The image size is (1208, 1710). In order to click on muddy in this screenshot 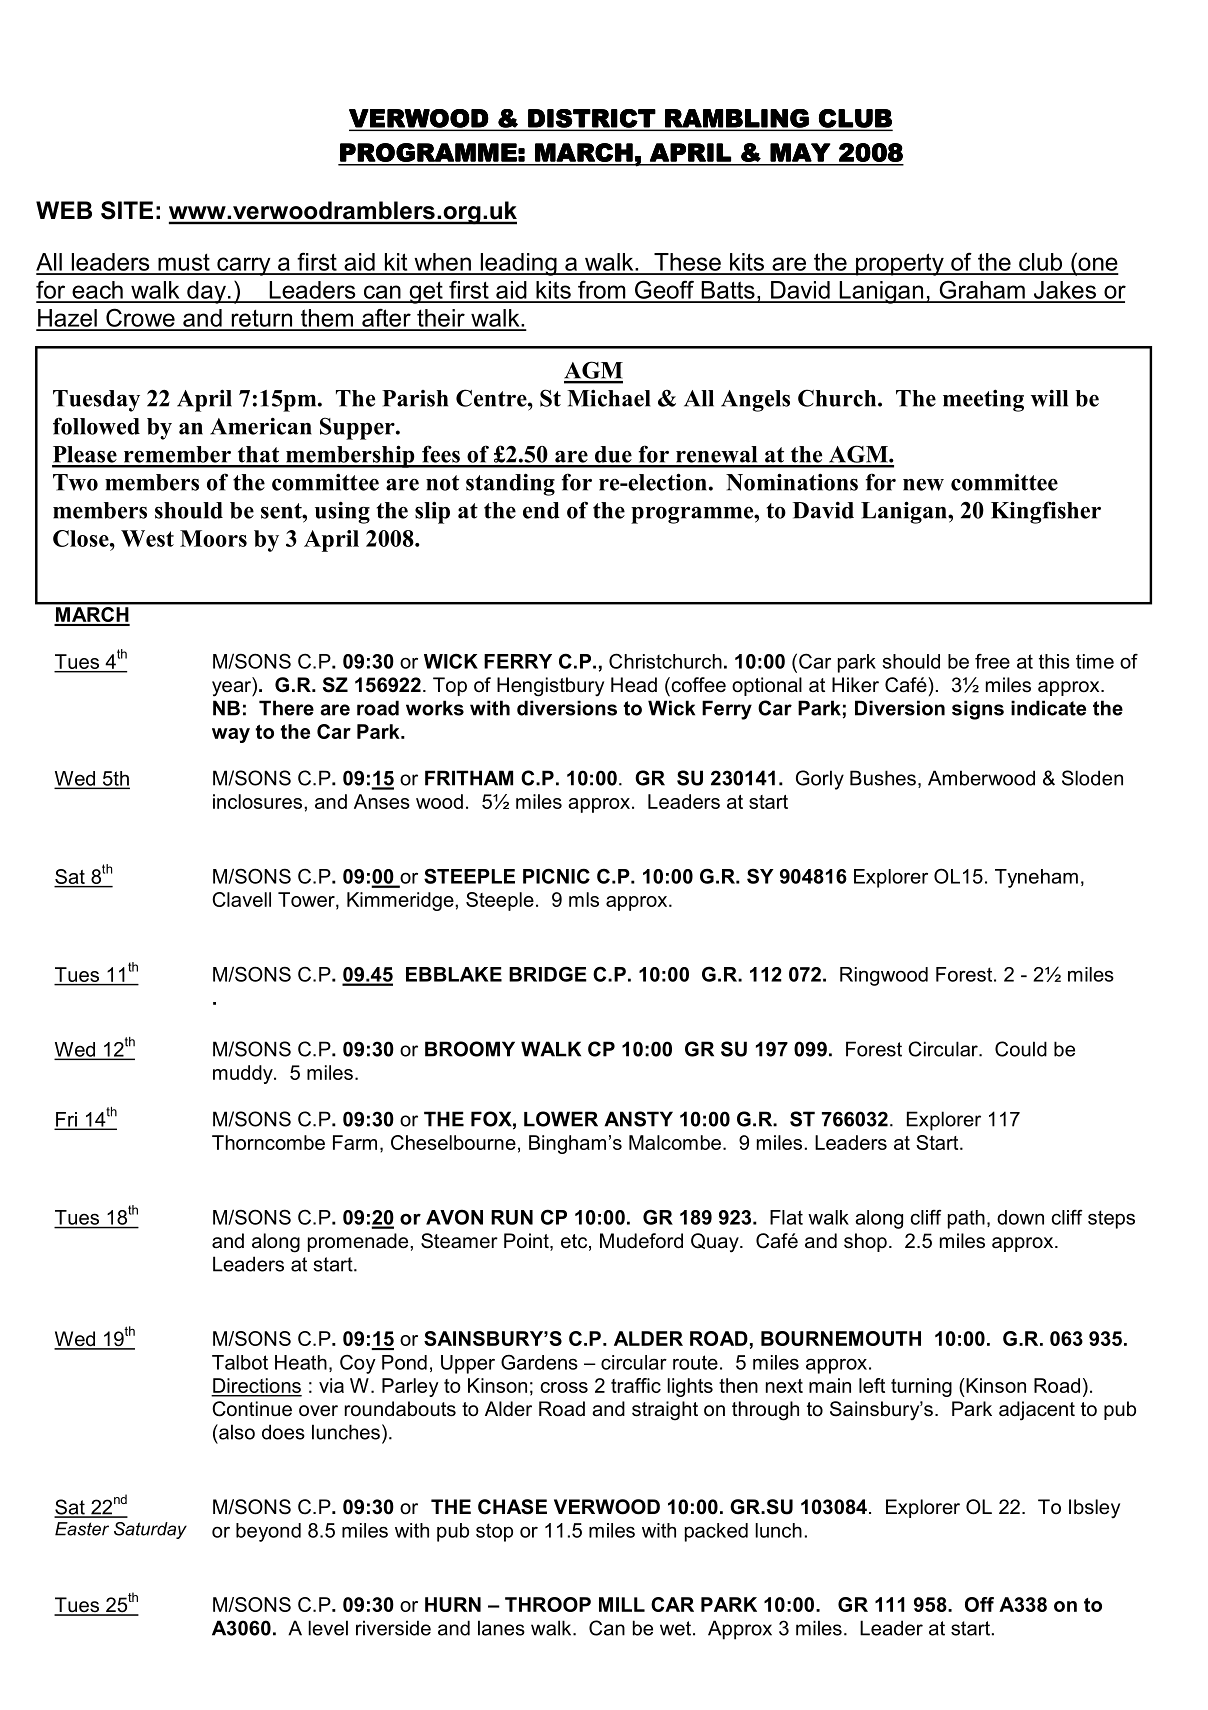, I will do `click(244, 1074)`.
